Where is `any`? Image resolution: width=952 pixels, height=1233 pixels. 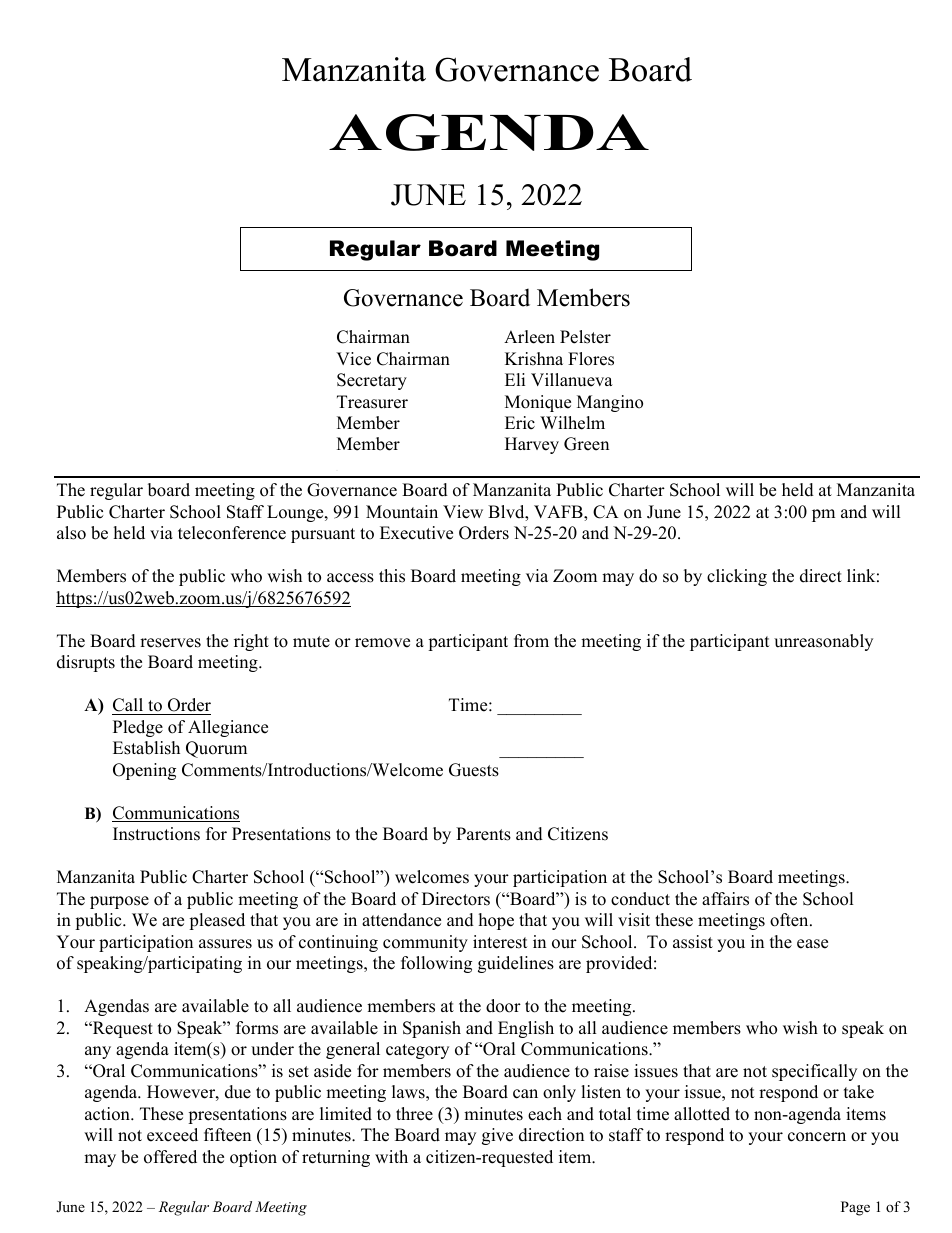 any is located at coordinates (98, 1052).
